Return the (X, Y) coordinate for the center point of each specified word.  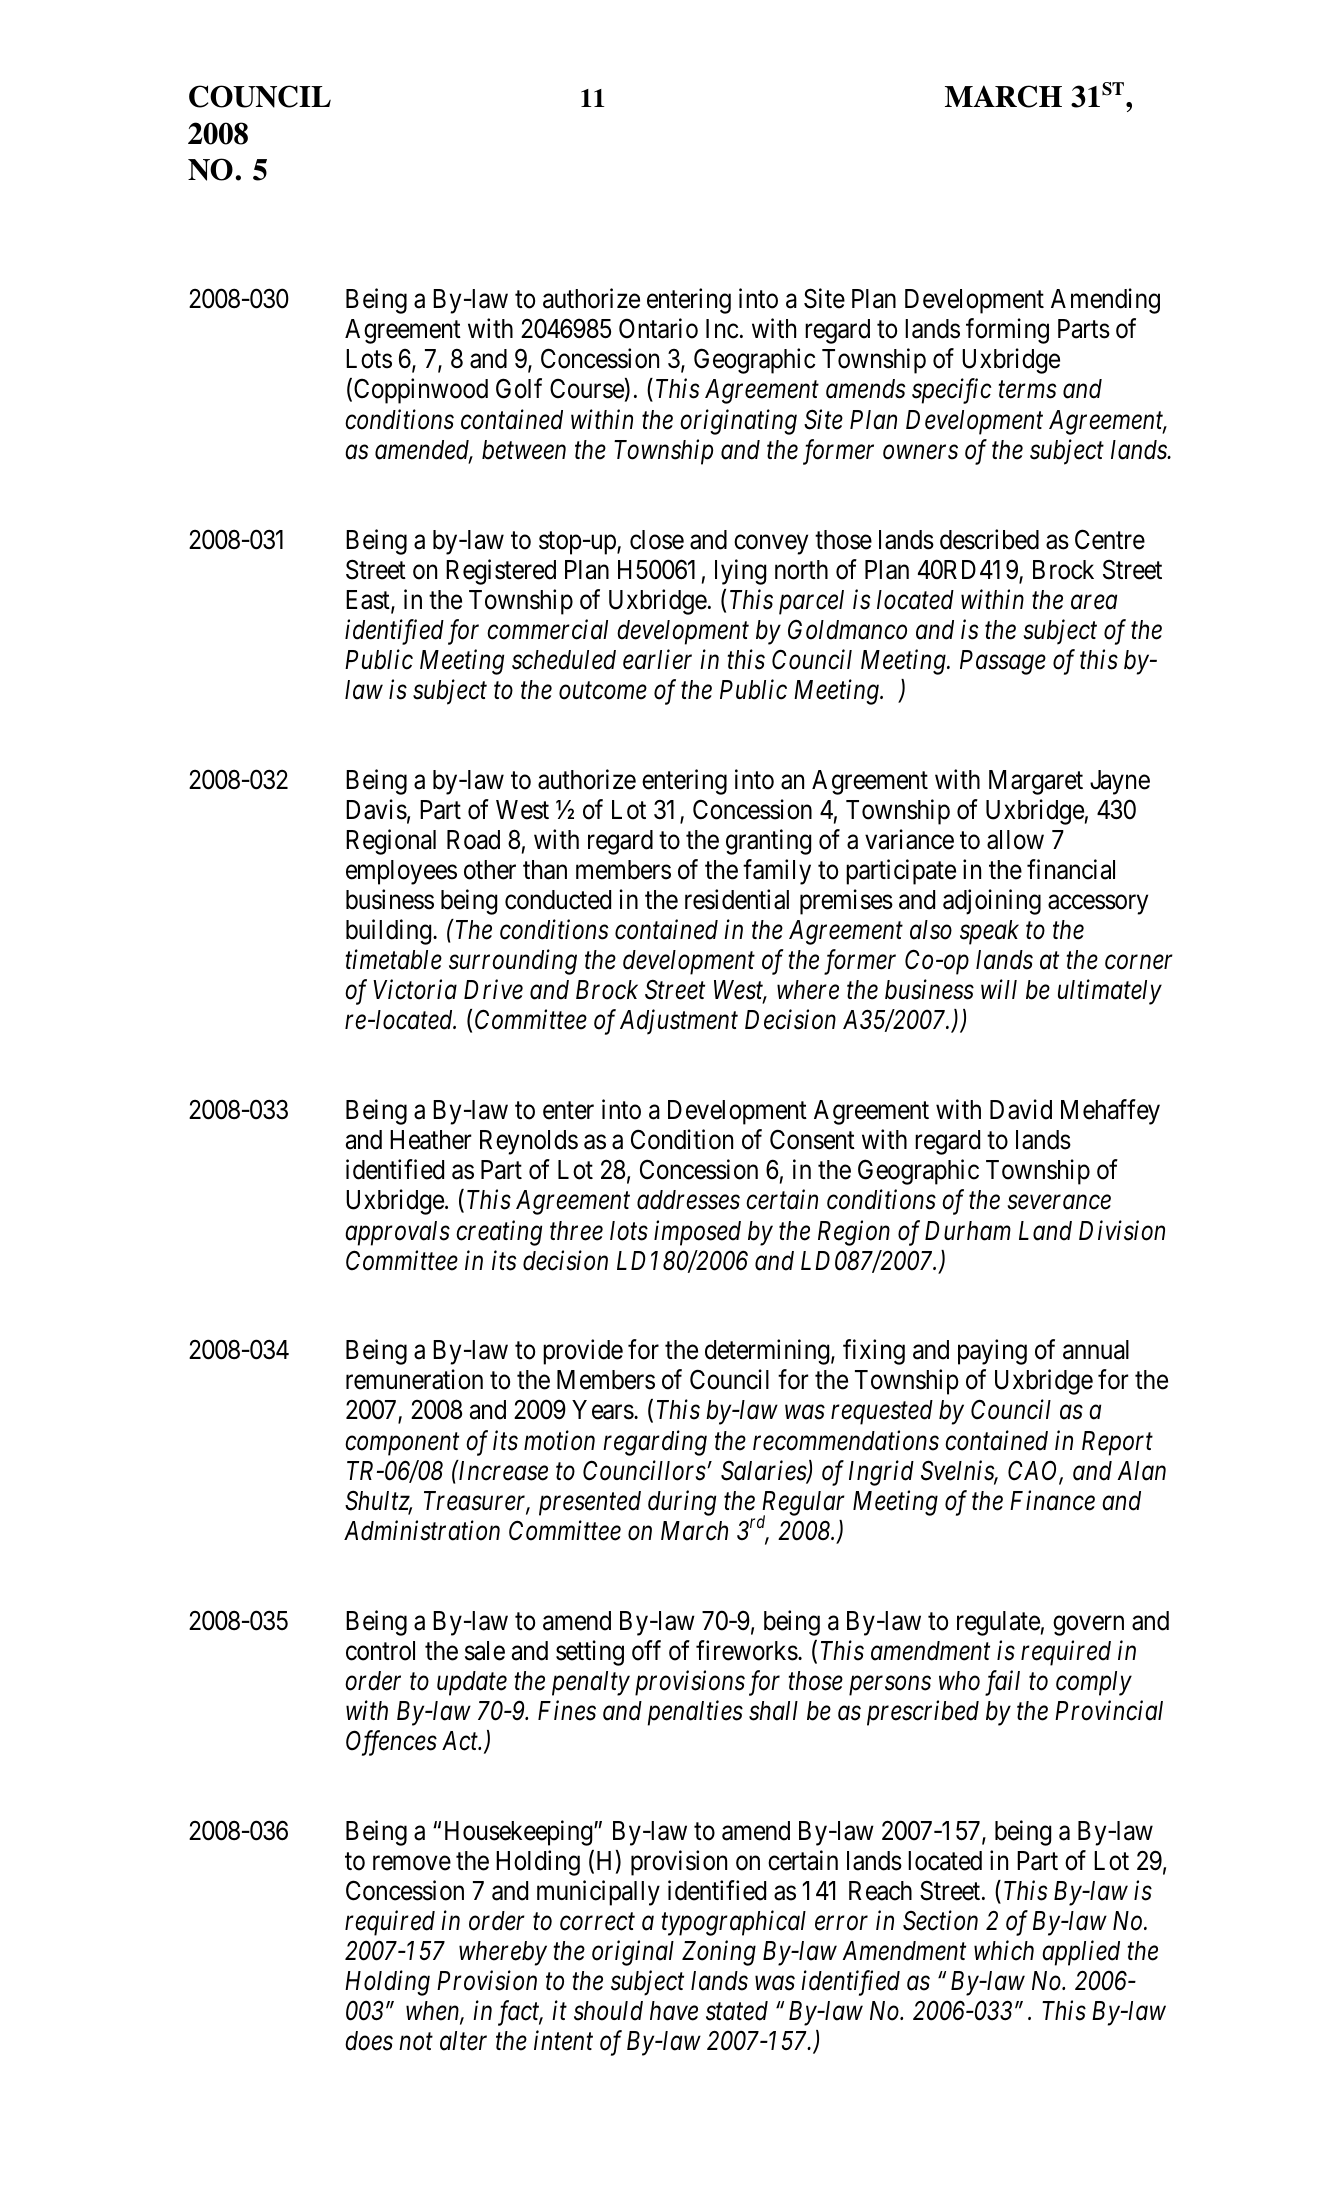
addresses (688, 1200)
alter (463, 2041)
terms (1027, 390)
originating (738, 422)
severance (1059, 1203)
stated (737, 2011)
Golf (519, 389)
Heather (431, 1140)
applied (1081, 1953)
